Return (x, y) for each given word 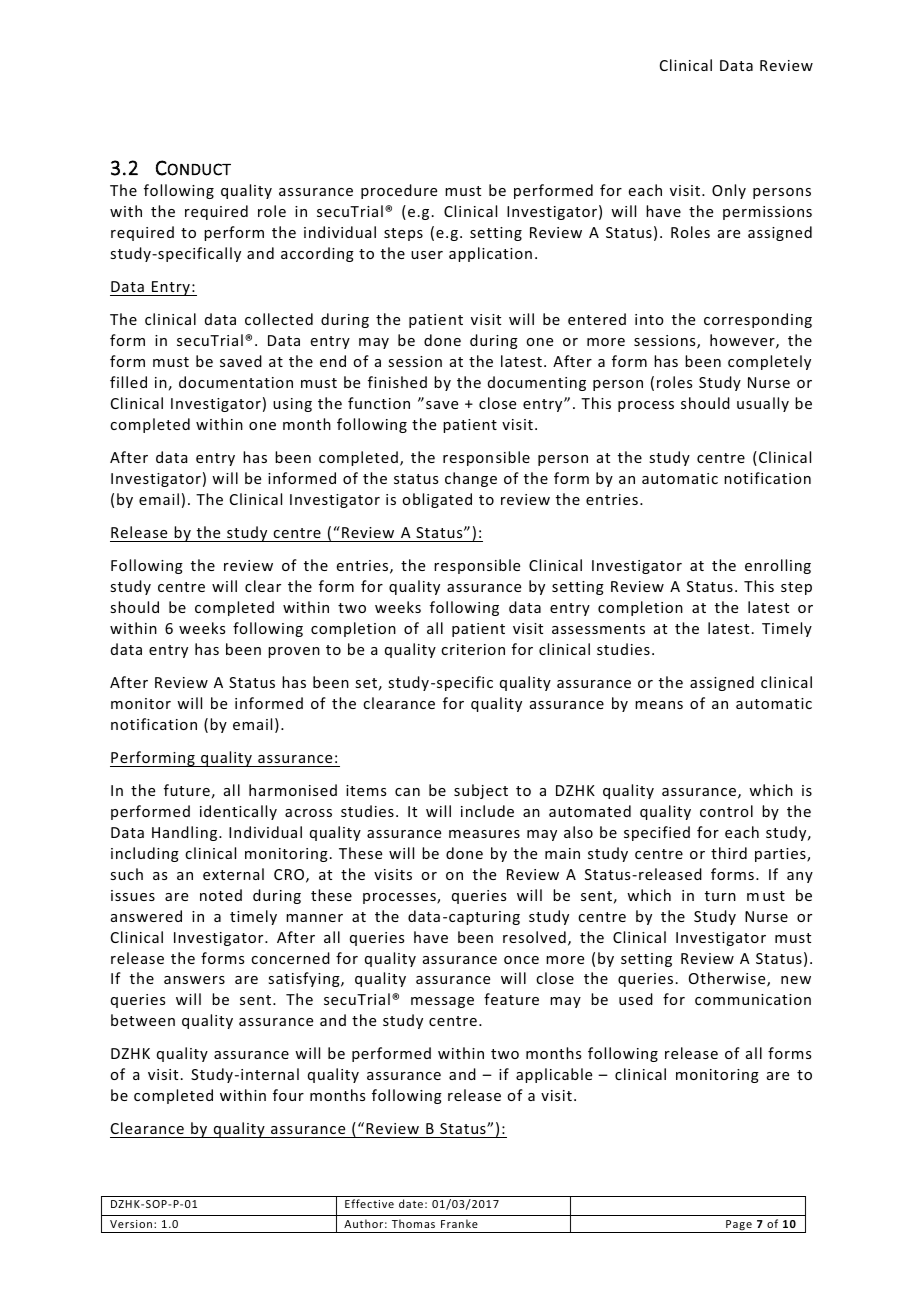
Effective (369, 1203)
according (317, 254)
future (187, 790)
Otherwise (728, 979)
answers (194, 980)
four (288, 1095)
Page (739, 1226)
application (490, 254)
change (471, 479)
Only (729, 191)
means (659, 705)
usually (763, 404)
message (442, 1002)
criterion (473, 649)
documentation (236, 382)
